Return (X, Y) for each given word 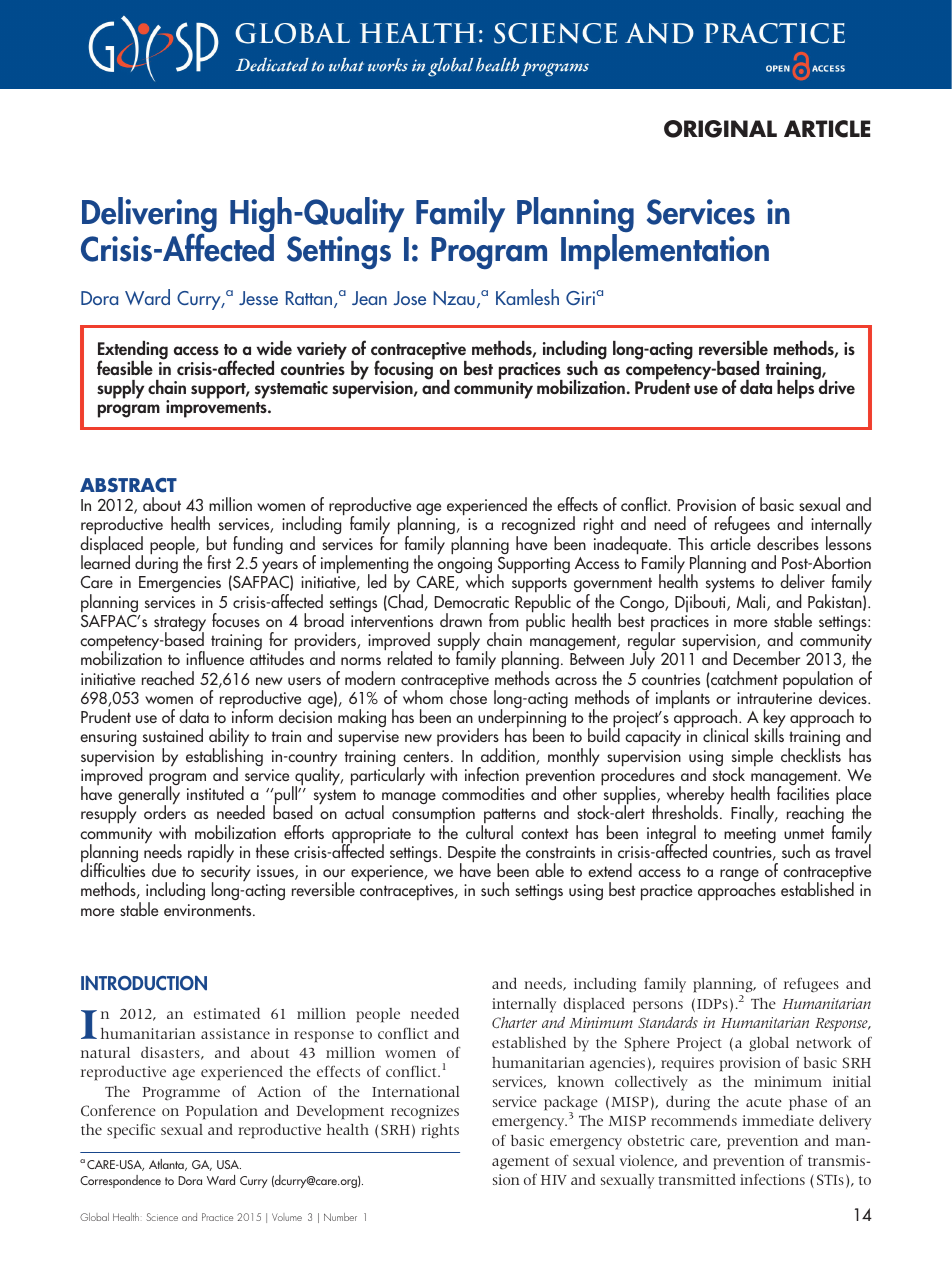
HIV (554, 1180)
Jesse (258, 298)
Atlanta (167, 1165)
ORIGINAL (720, 129)
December (767, 658)
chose (468, 696)
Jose (409, 298)
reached (168, 678)
